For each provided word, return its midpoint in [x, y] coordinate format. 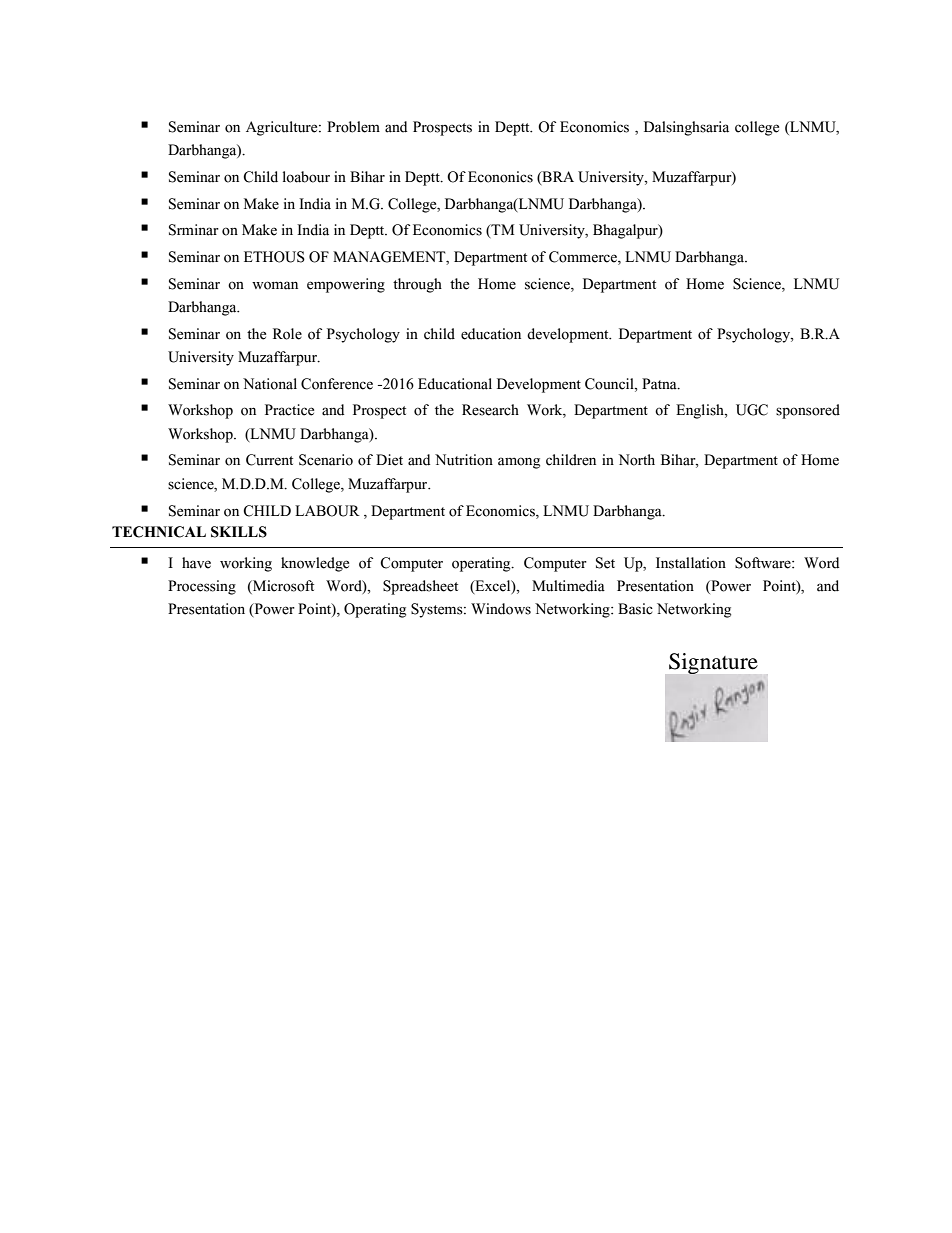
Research [490, 410]
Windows [501, 609]
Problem [353, 127]
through [417, 285]
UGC [752, 410]
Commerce [584, 258]
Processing [202, 587]
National [270, 384]
